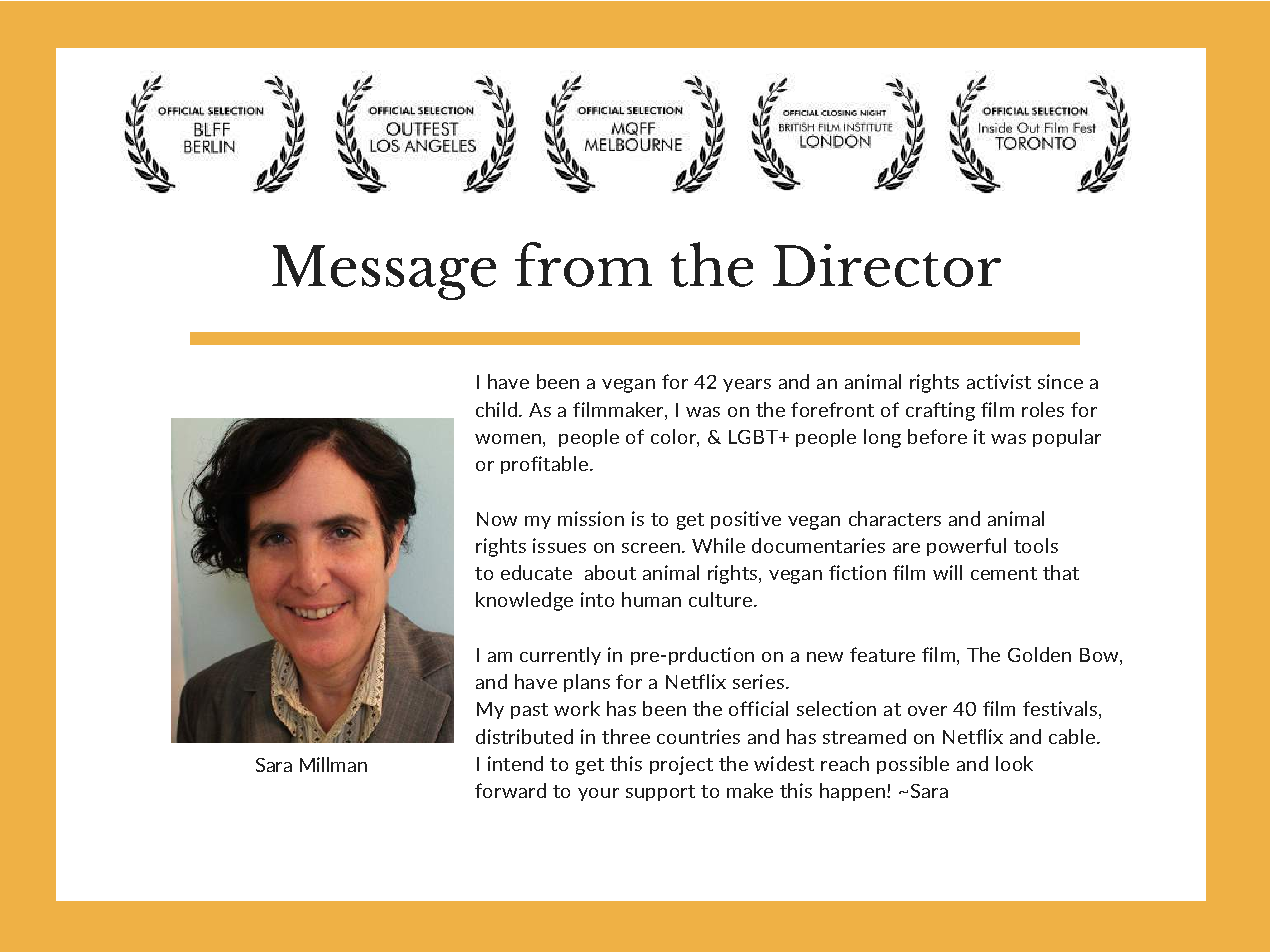 This screenshot has height=952, width=1270. Describe the element at coordinates (510, 790) in the screenshot. I see `forward` at that location.
